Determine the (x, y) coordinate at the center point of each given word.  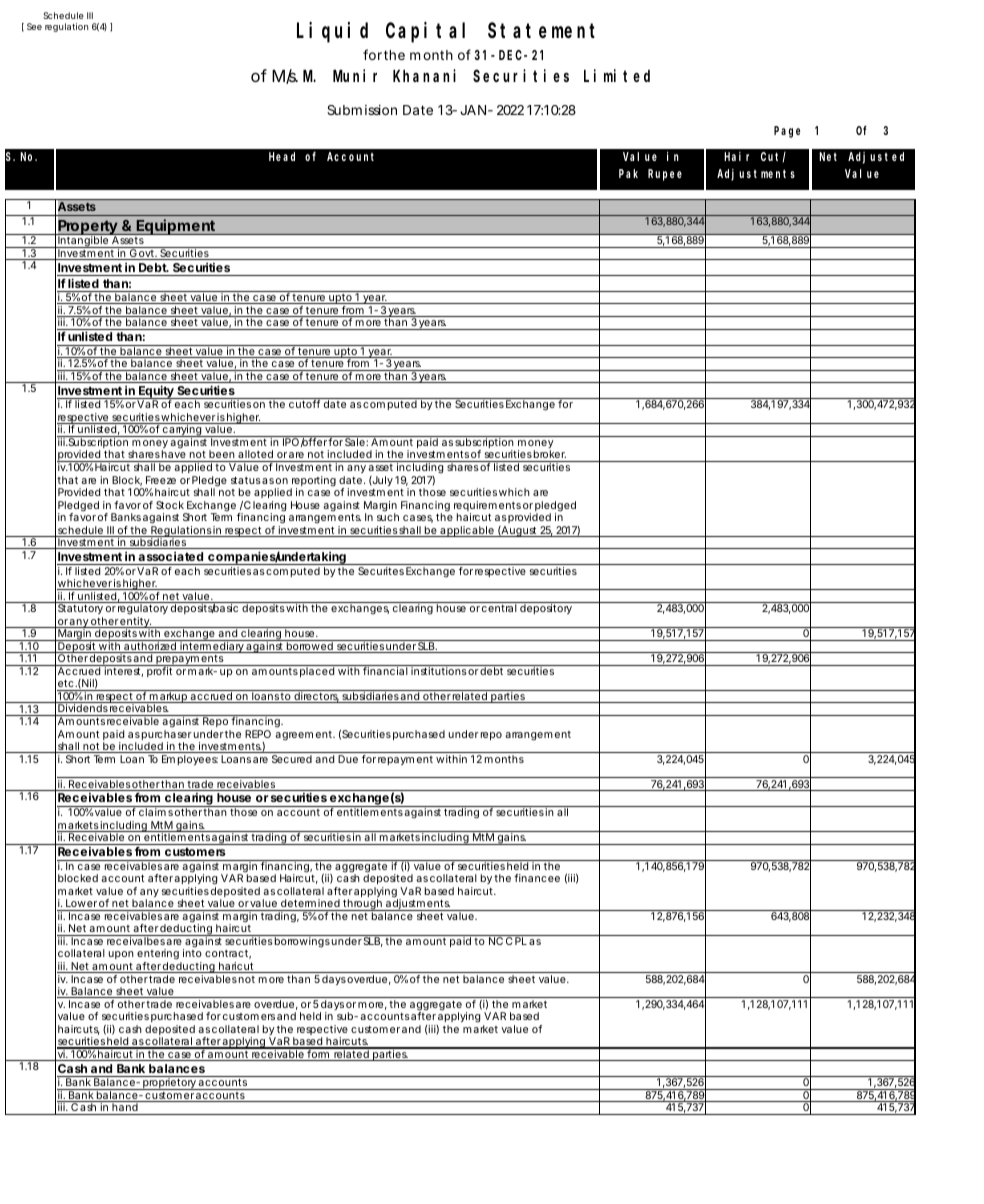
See (34, 26)
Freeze (161, 480)
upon (121, 955)
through (362, 906)
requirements (487, 507)
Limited (617, 75)
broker (550, 456)
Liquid (332, 33)
